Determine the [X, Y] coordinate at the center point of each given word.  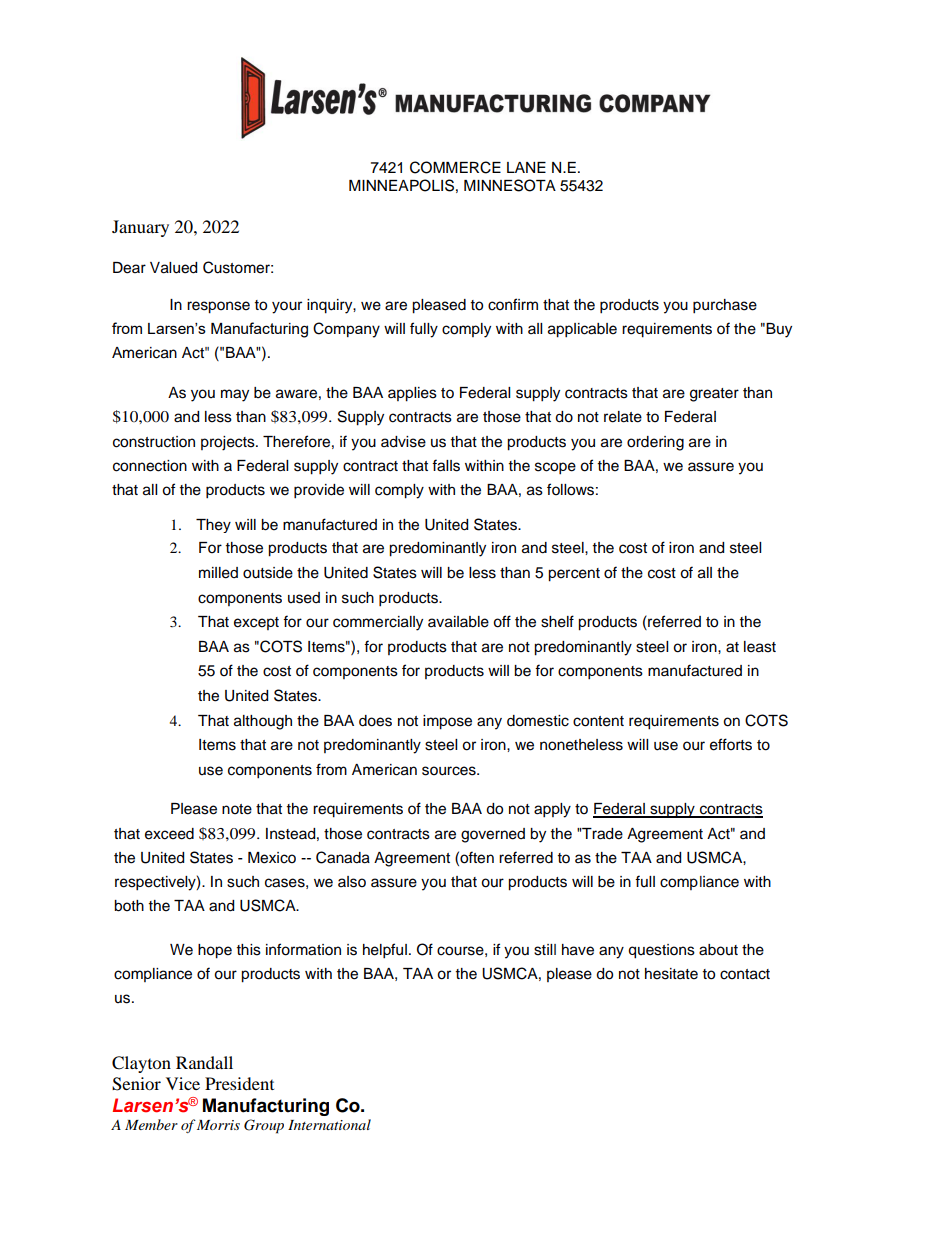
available [458, 622]
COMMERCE [455, 167]
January [140, 228]
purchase [725, 306]
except [256, 623]
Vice [183, 1083]
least [760, 647]
